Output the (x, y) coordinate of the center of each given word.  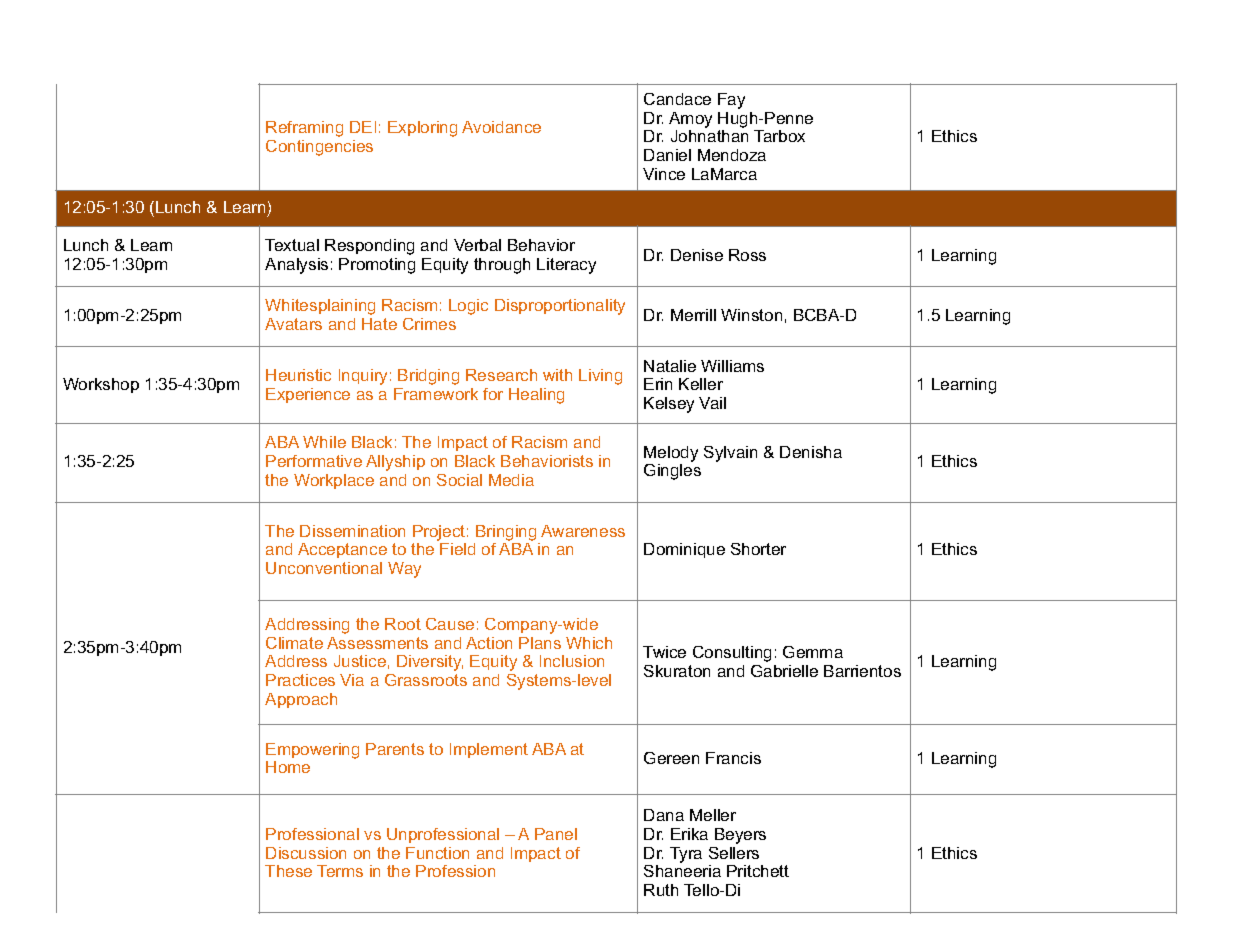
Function (437, 853)
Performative (314, 461)
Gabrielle (784, 671)
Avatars (293, 324)
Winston (751, 315)
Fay (731, 101)
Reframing (304, 129)
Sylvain (730, 454)
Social (459, 480)
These (288, 871)
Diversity (430, 663)
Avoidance (501, 127)
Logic (468, 307)
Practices (300, 680)
